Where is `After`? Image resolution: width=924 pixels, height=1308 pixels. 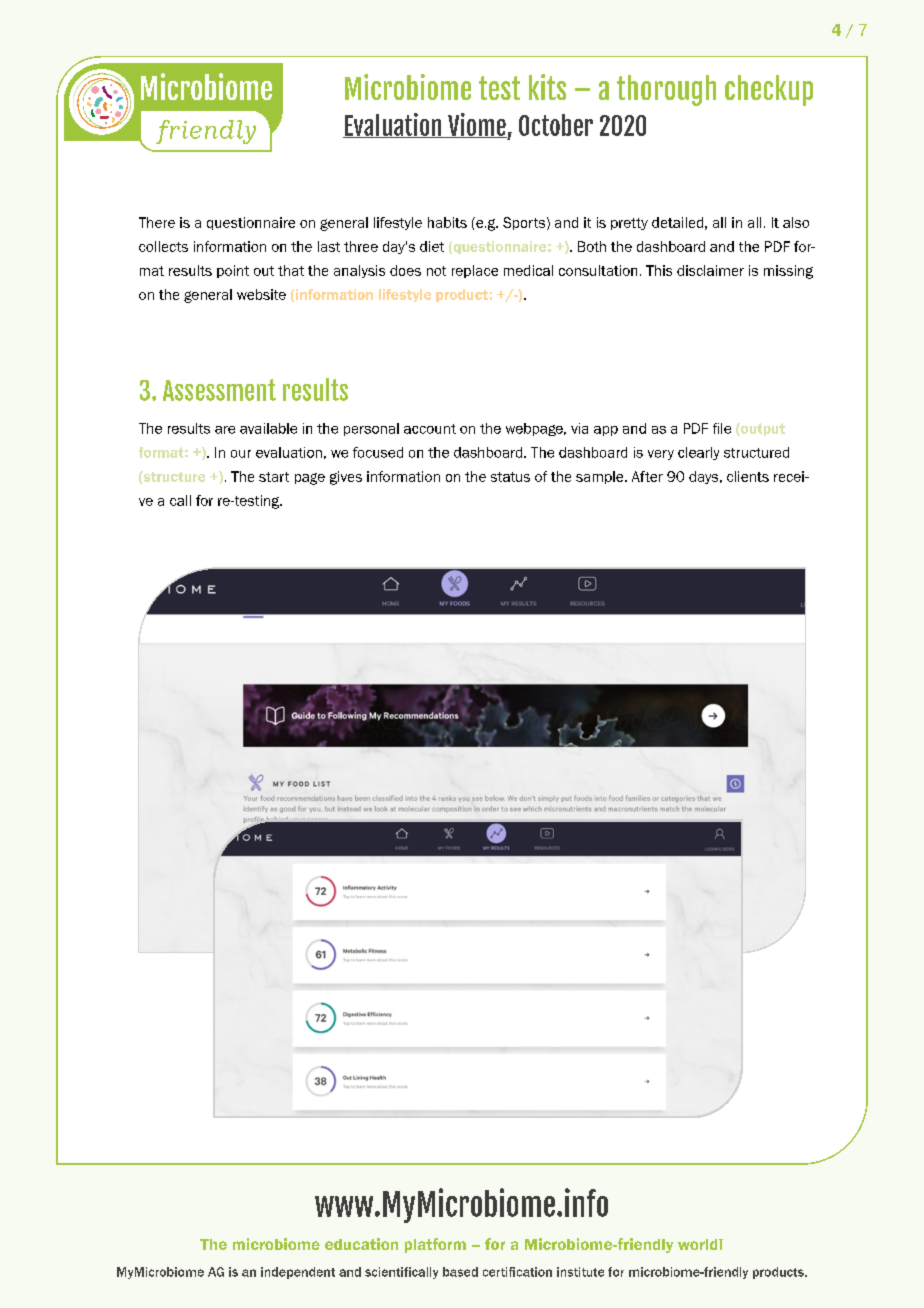 After is located at coordinates (647, 476).
